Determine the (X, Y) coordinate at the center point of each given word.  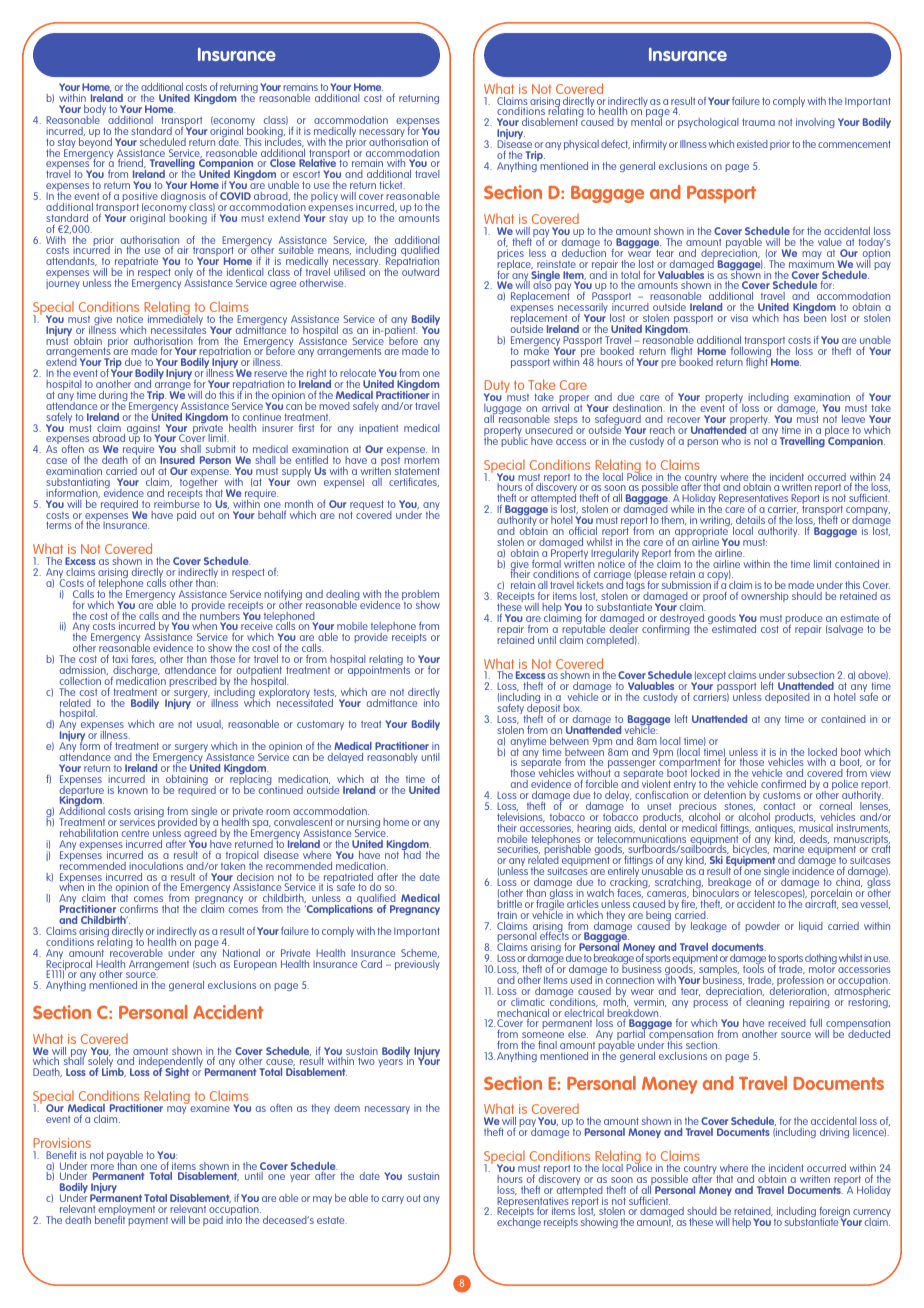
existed (752, 144)
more (102, 1168)
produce (804, 620)
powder (763, 927)
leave (853, 419)
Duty (497, 388)
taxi (120, 659)
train (507, 915)
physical (581, 145)
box (573, 708)
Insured (177, 460)
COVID (235, 196)
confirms (139, 908)
